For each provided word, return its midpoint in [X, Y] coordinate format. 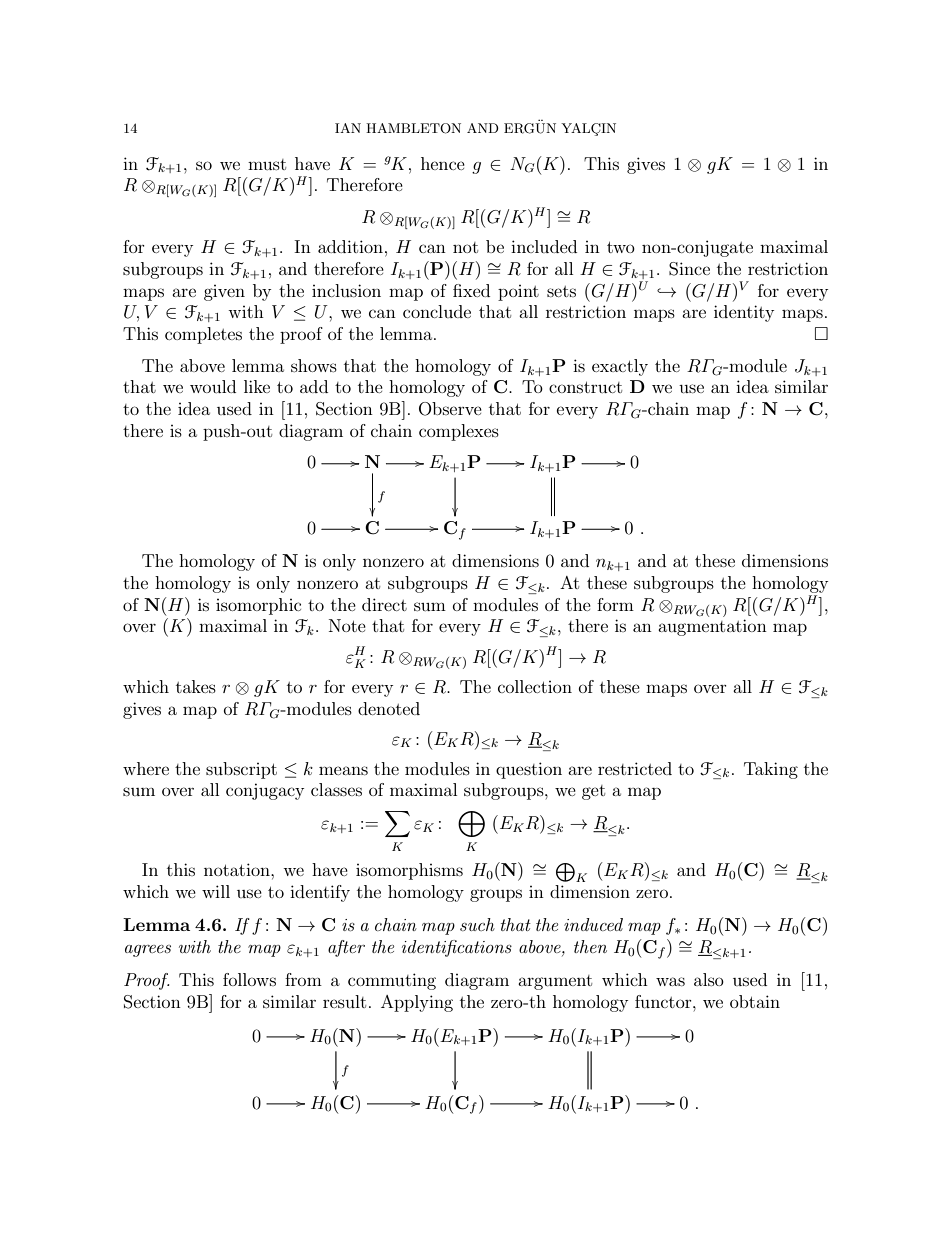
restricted [635, 768]
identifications [457, 948]
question [529, 770]
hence [443, 163]
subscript [241, 770]
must [267, 164]
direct [384, 604]
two [621, 247]
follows [249, 979]
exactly [620, 367]
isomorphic [258, 606]
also [709, 979]
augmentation [712, 627]
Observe [450, 409]
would [213, 386]
